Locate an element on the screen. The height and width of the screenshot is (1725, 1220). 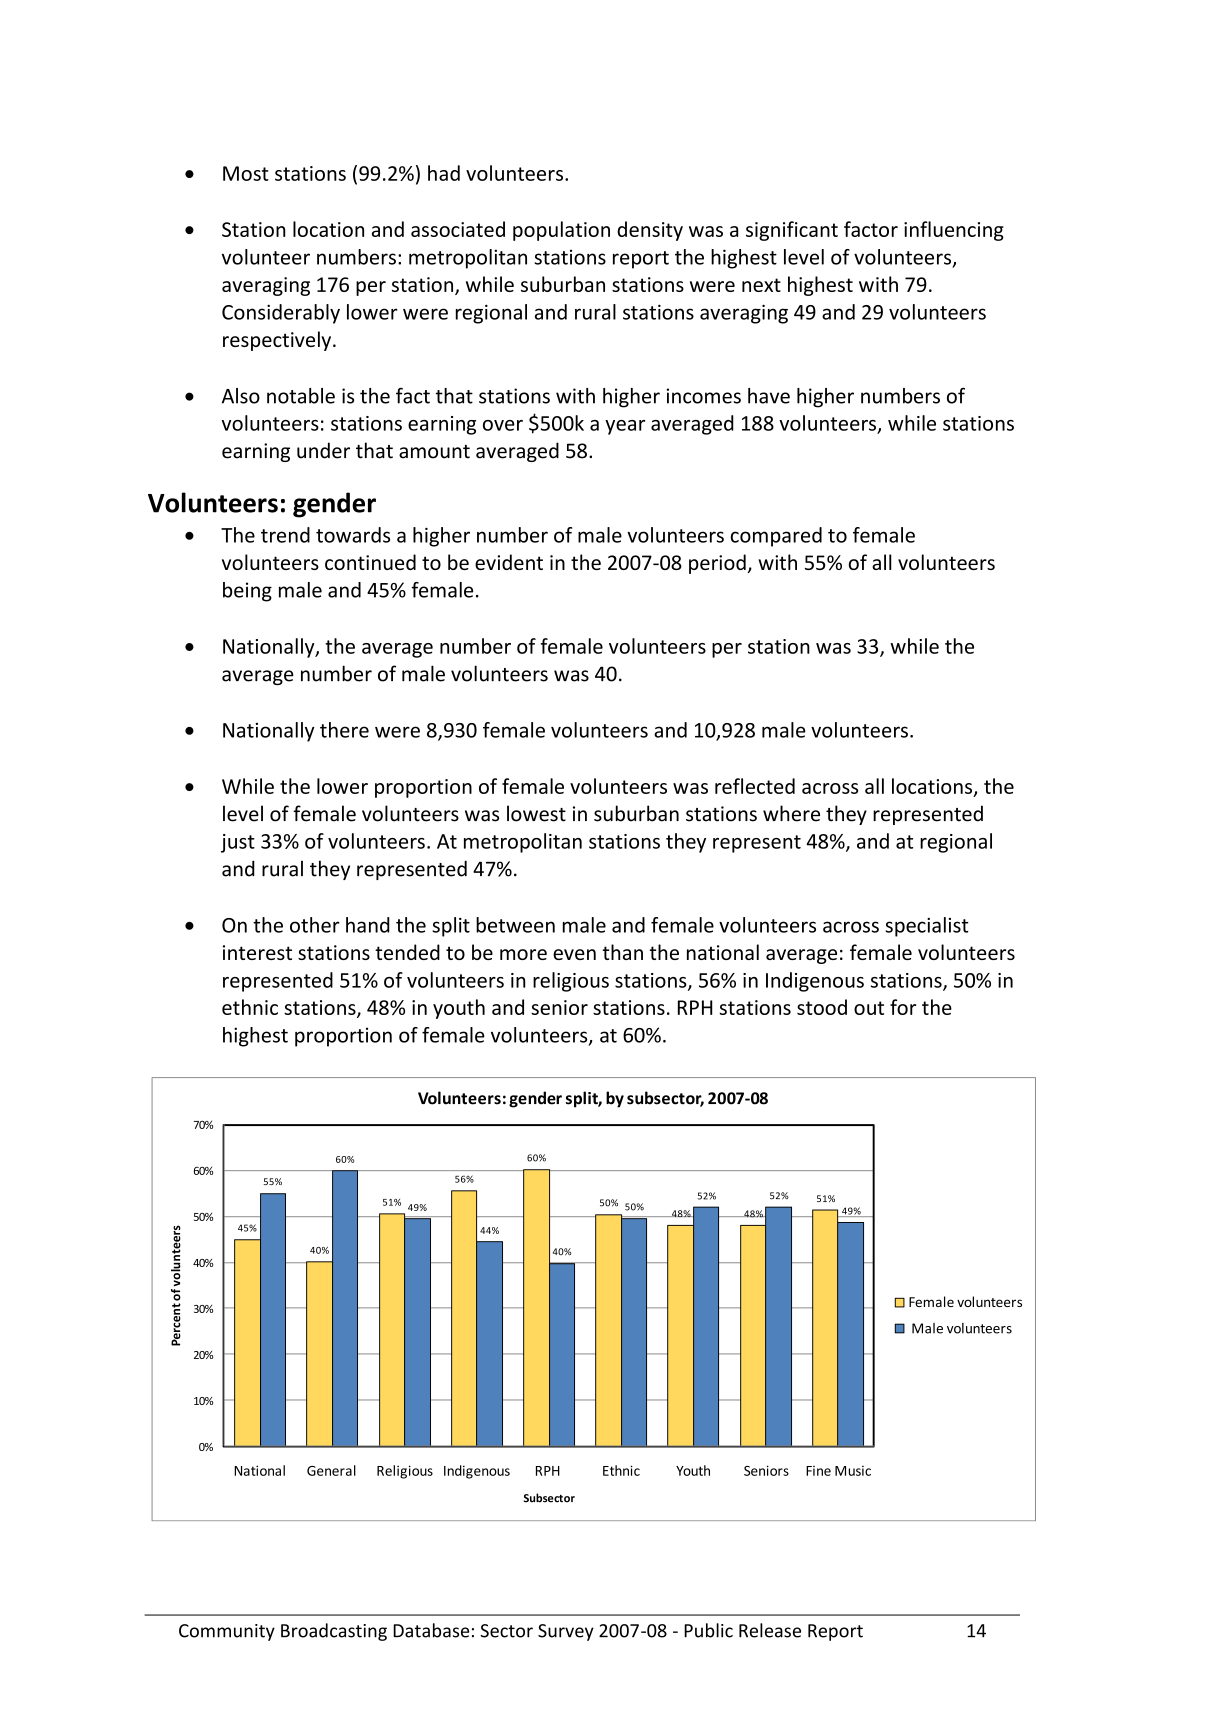
for is located at coordinates (903, 1007).
